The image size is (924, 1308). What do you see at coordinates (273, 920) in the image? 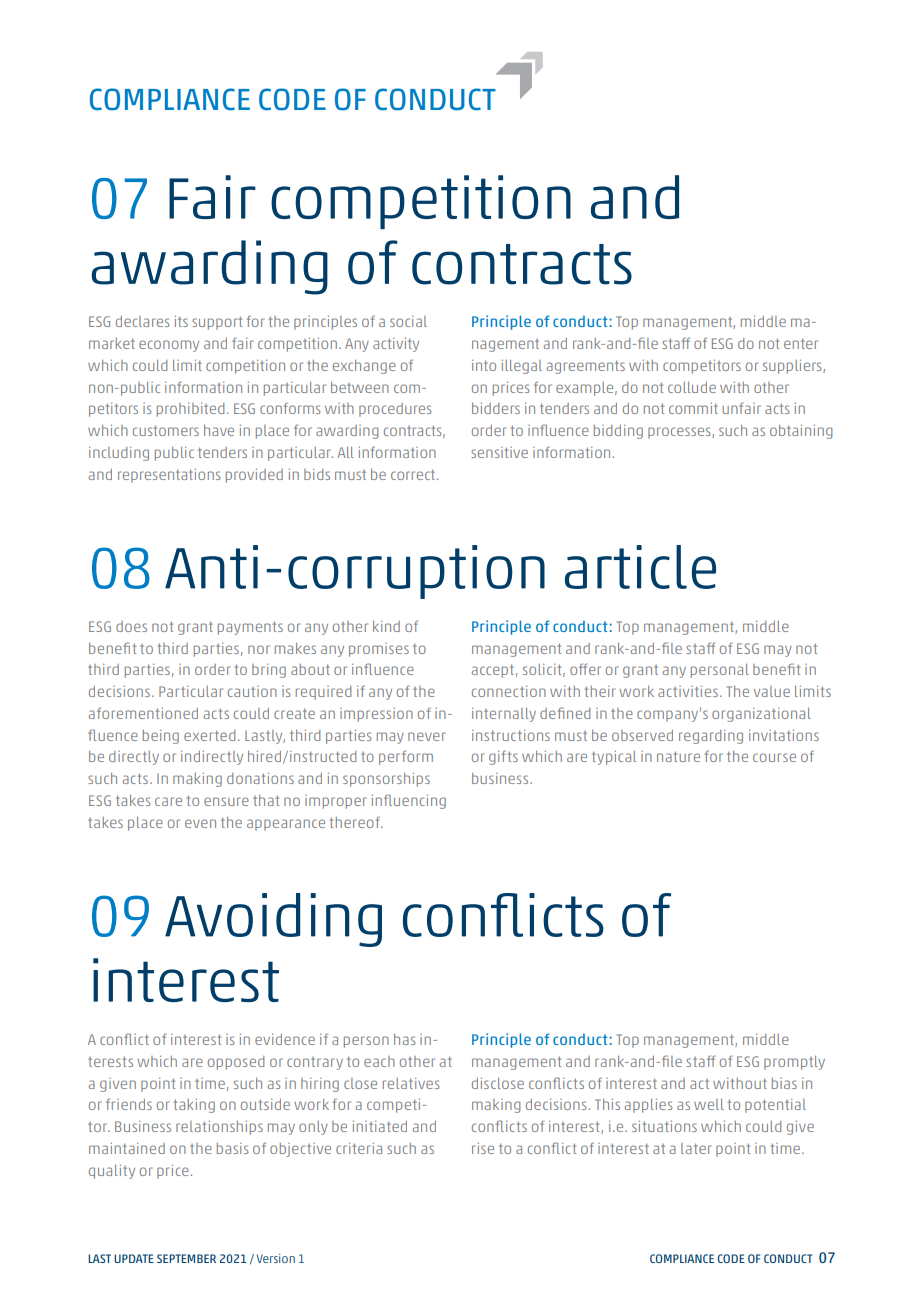
I see `Avoiding` at bounding box center [273, 920].
